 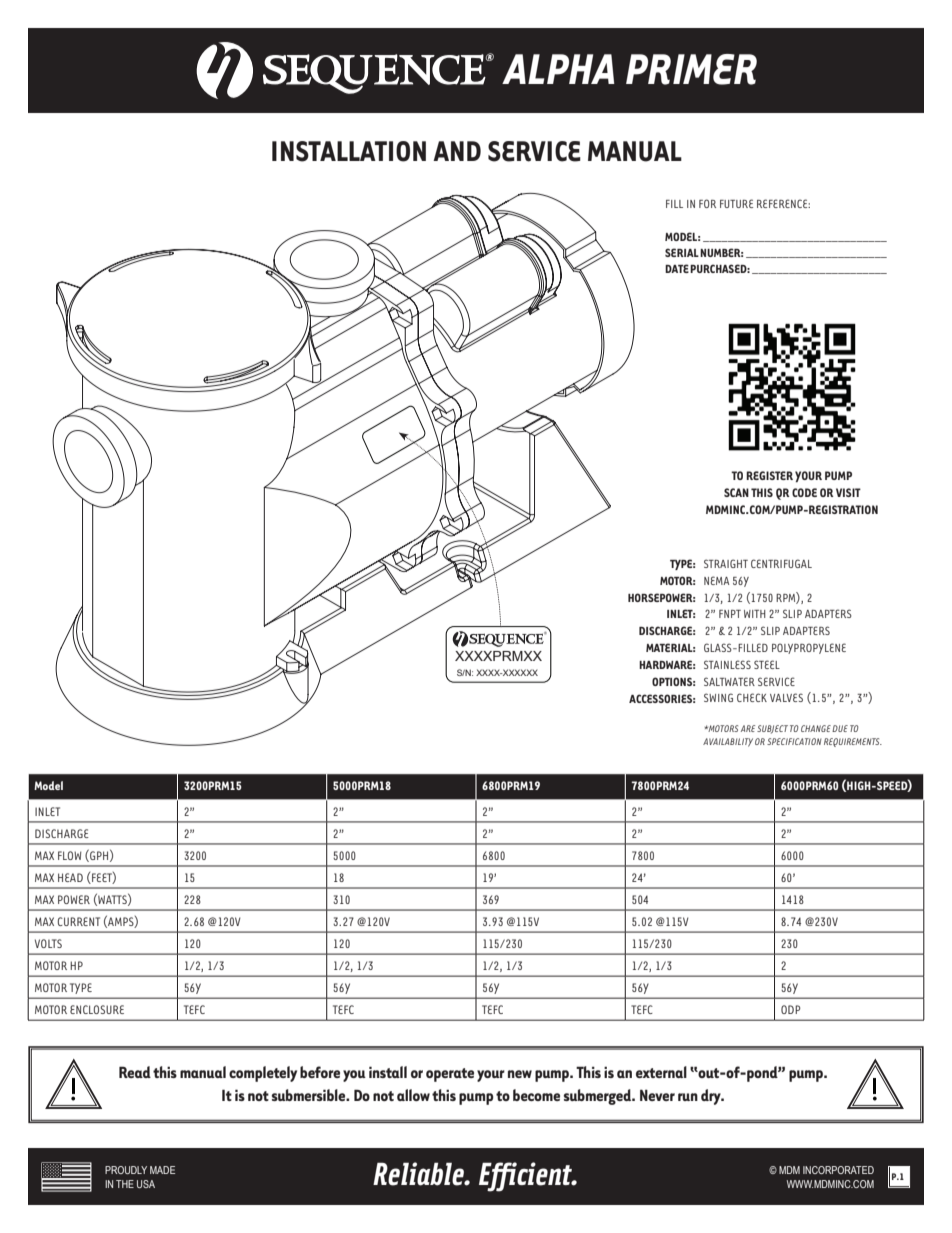 What do you see at coordinates (691, 69) in the screenshot?
I see `PRIMER` at bounding box center [691, 69].
